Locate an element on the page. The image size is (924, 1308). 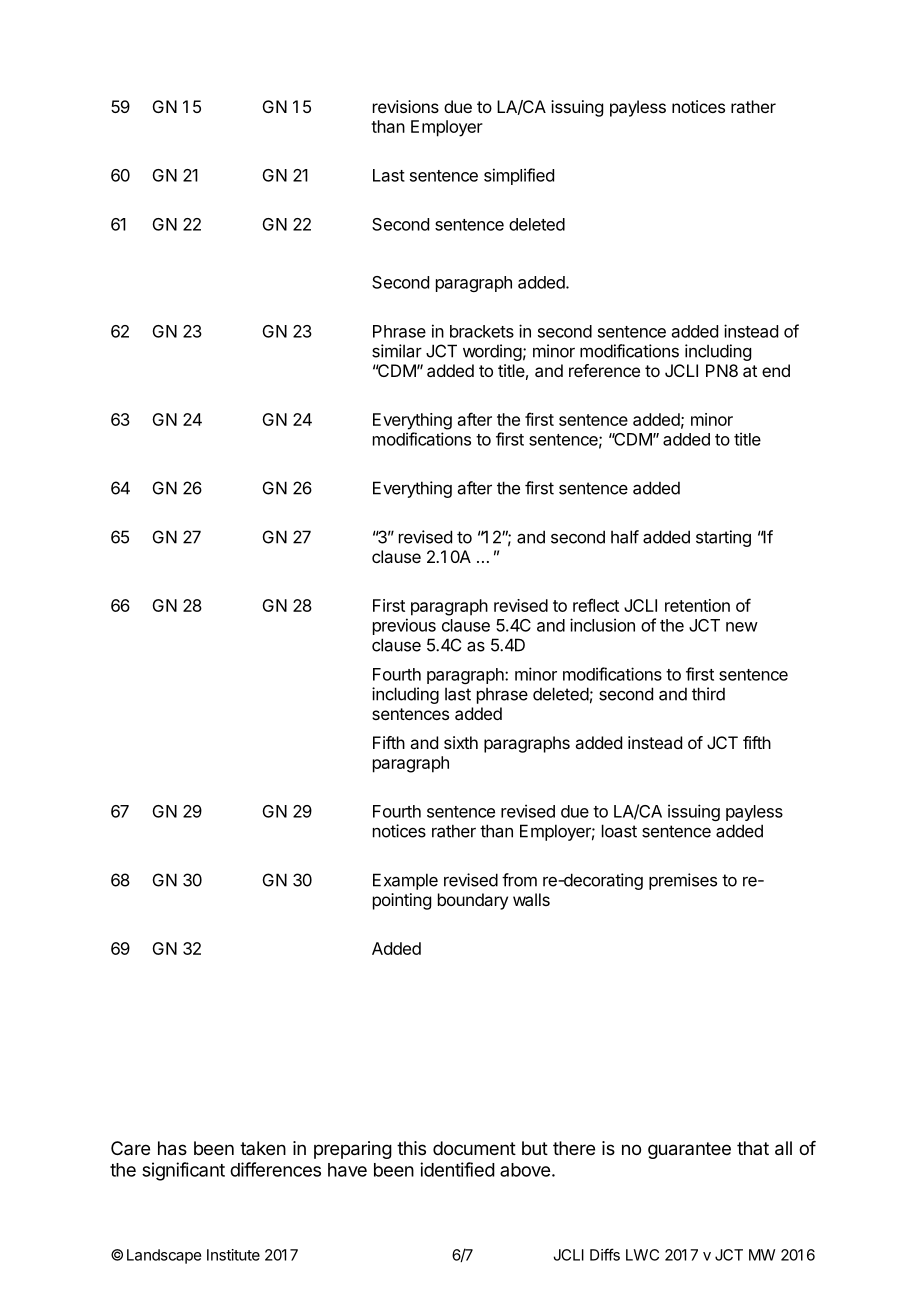
previous is located at coordinates (404, 626).
